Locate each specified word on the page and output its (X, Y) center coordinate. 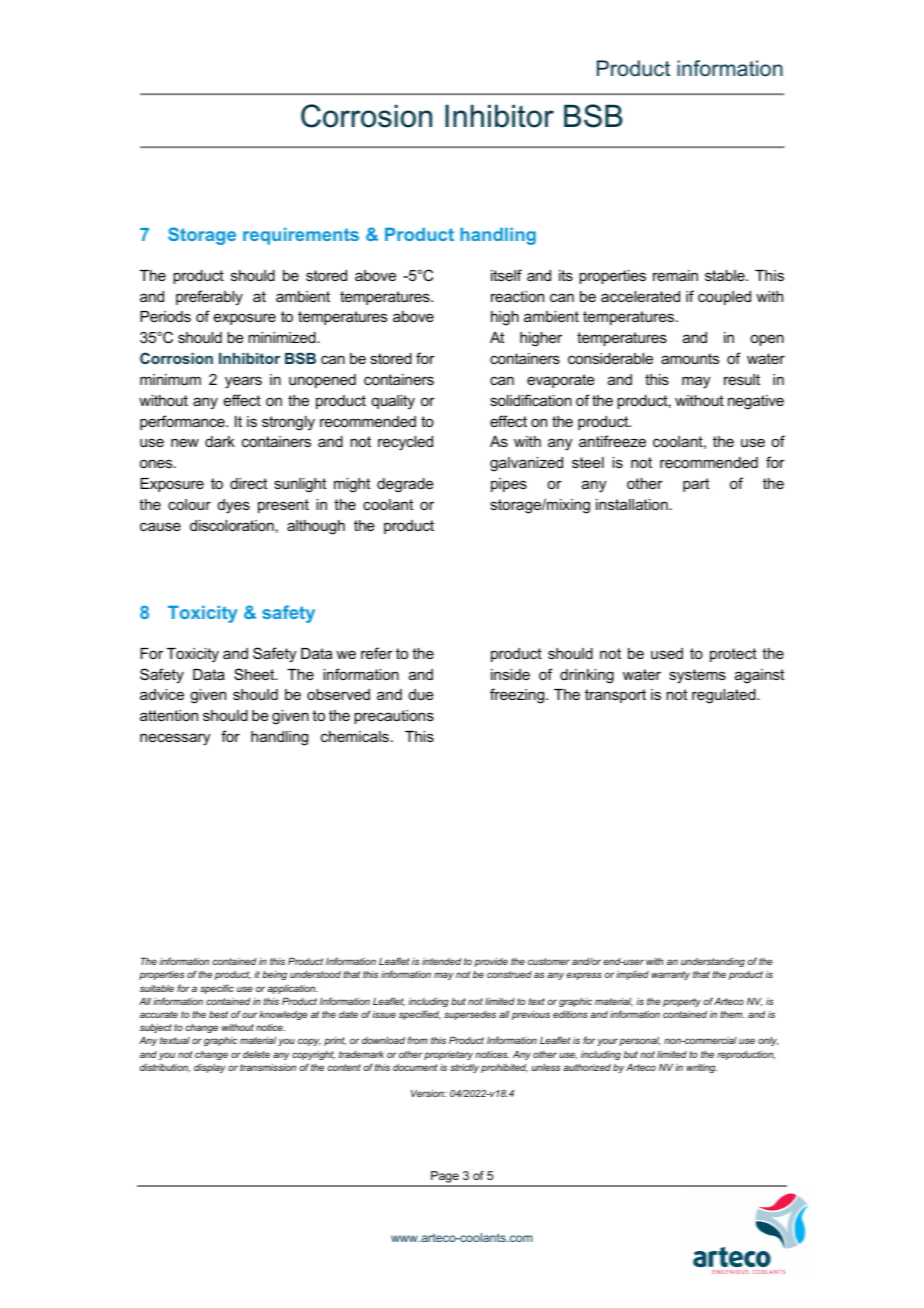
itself (506, 275)
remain (675, 275)
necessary (175, 739)
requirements (301, 236)
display (210, 1068)
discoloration (232, 525)
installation (632, 504)
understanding (713, 962)
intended (441, 961)
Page (445, 1178)
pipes (509, 485)
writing (702, 1068)
